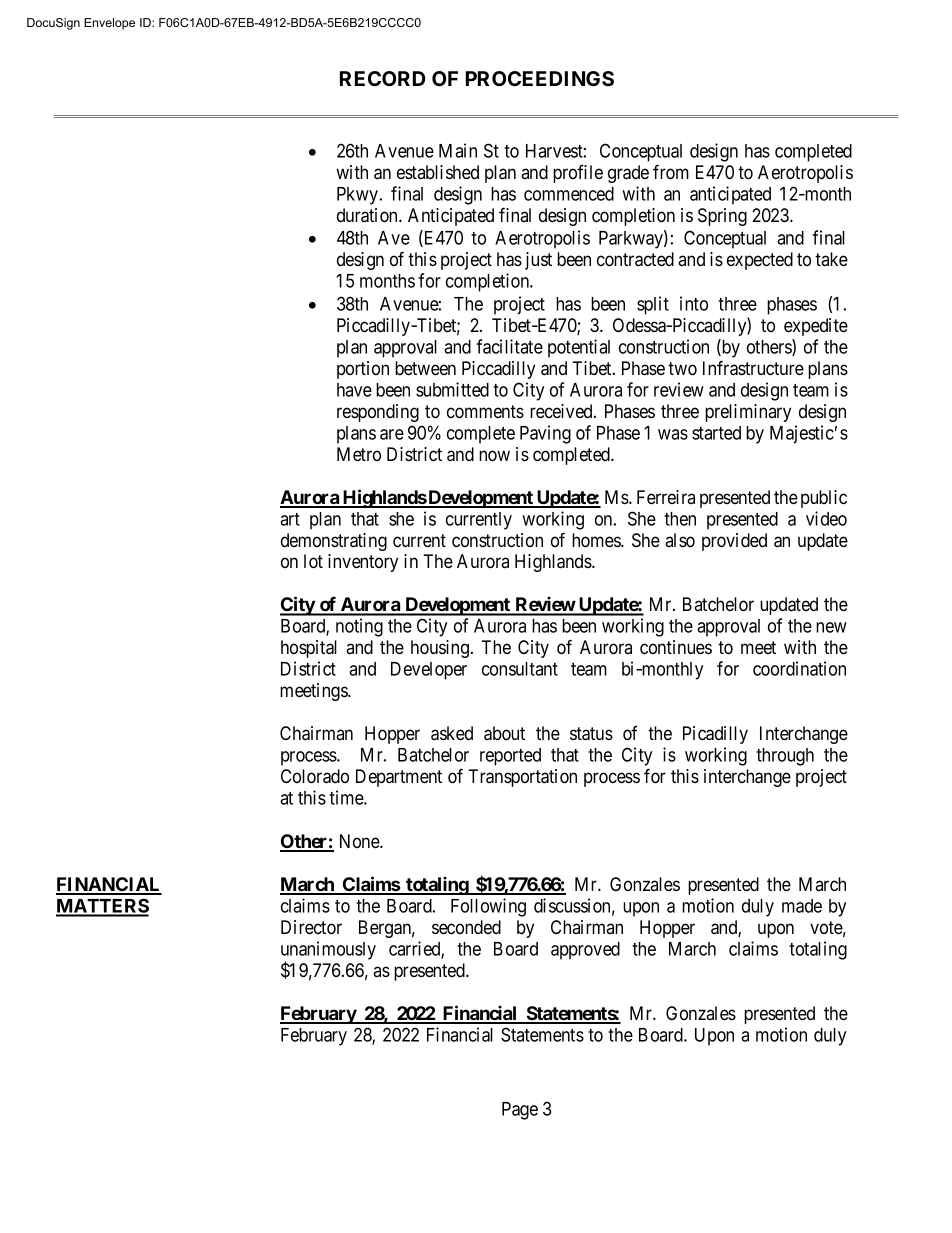 This image has height=1233, width=952. What do you see at coordinates (540, 79) in the image?
I see `PROCEEDINGS` at bounding box center [540, 79].
